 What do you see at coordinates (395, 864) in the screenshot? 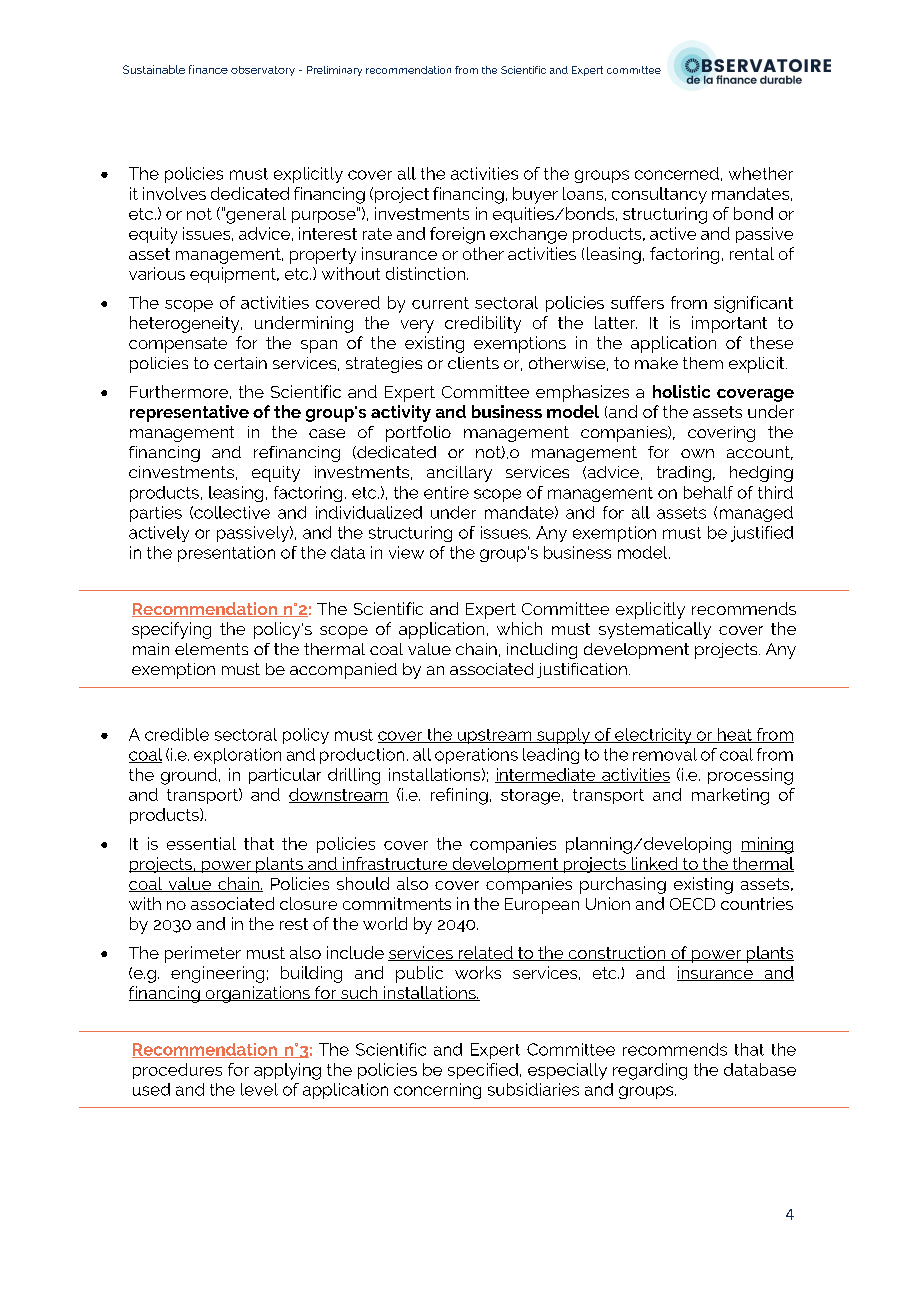
I see `infrastructure` at bounding box center [395, 864].
